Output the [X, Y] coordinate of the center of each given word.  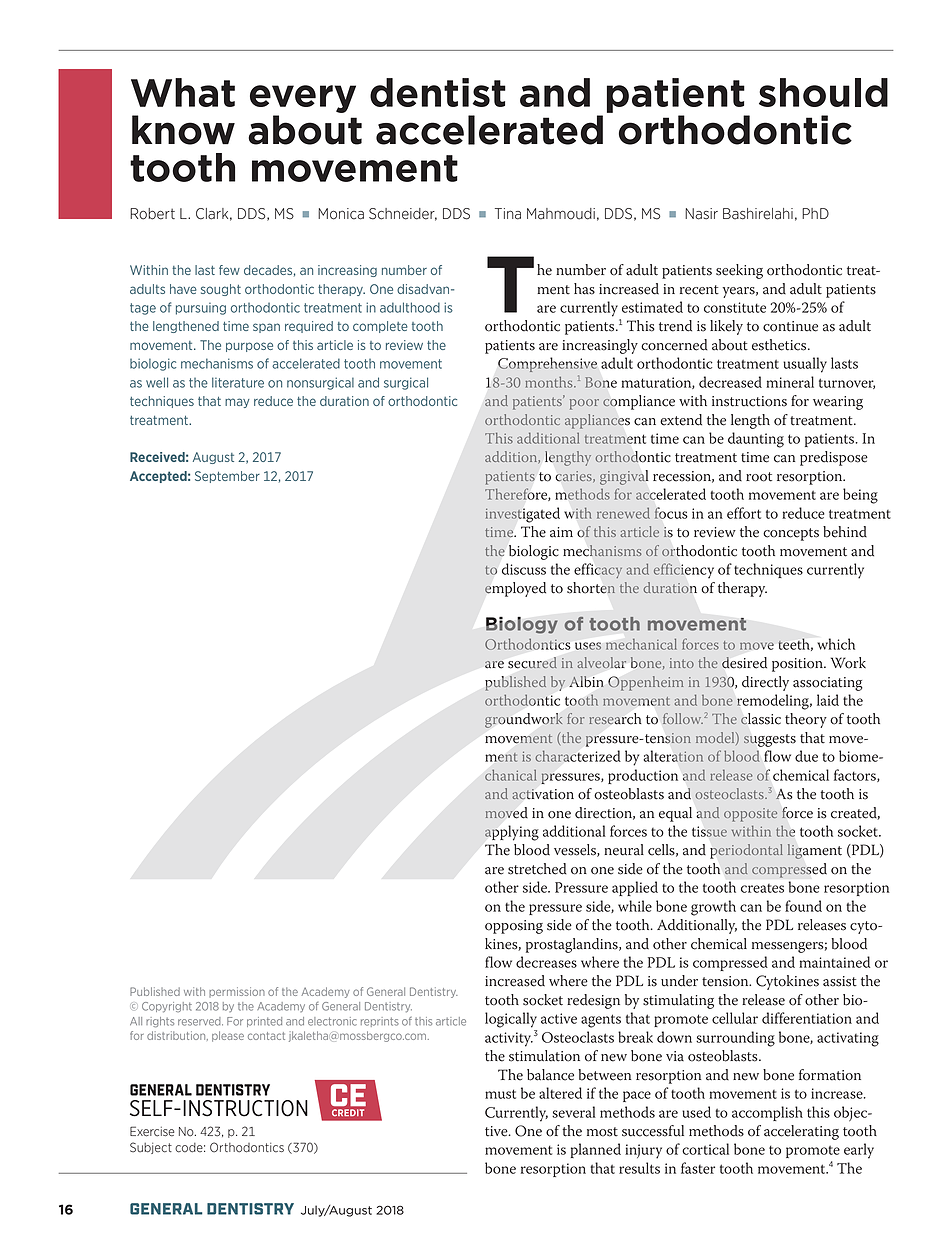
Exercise [152, 1131]
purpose [249, 347]
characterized [578, 756]
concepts [791, 534]
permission [237, 992]
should [823, 92]
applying [512, 833]
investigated [523, 515]
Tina [508, 214]
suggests [770, 740]
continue [790, 326]
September [227, 477]
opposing [514, 927]
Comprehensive [547, 364]
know [183, 130]
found [803, 906]
